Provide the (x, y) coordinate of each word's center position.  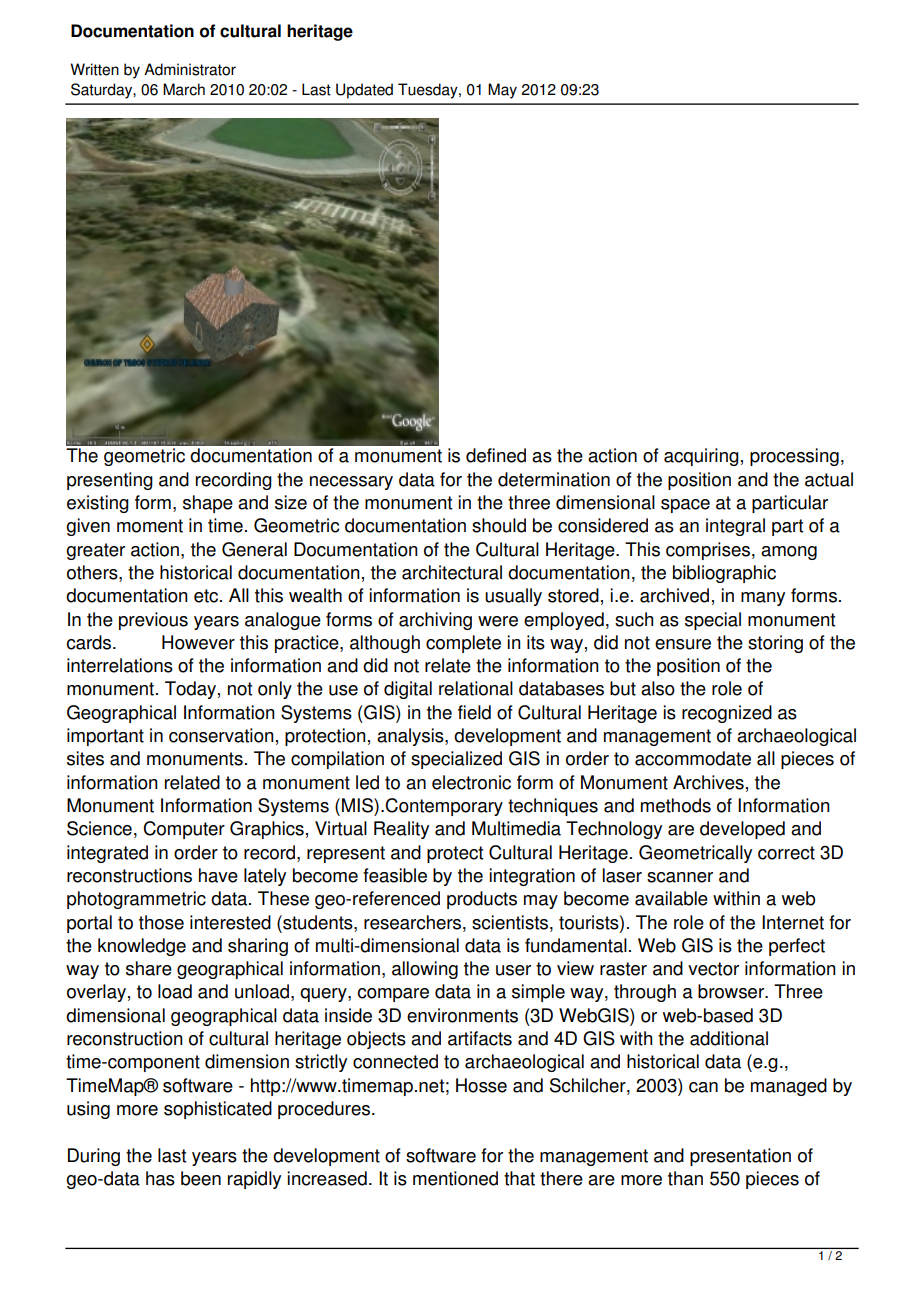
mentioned (455, 1178)
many (763, 599)
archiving (435, 621)
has (160, 1178)
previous (153, 621)
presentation (740, 1157)
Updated (364, 91)
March (184, 89)
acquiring (701, 457)
